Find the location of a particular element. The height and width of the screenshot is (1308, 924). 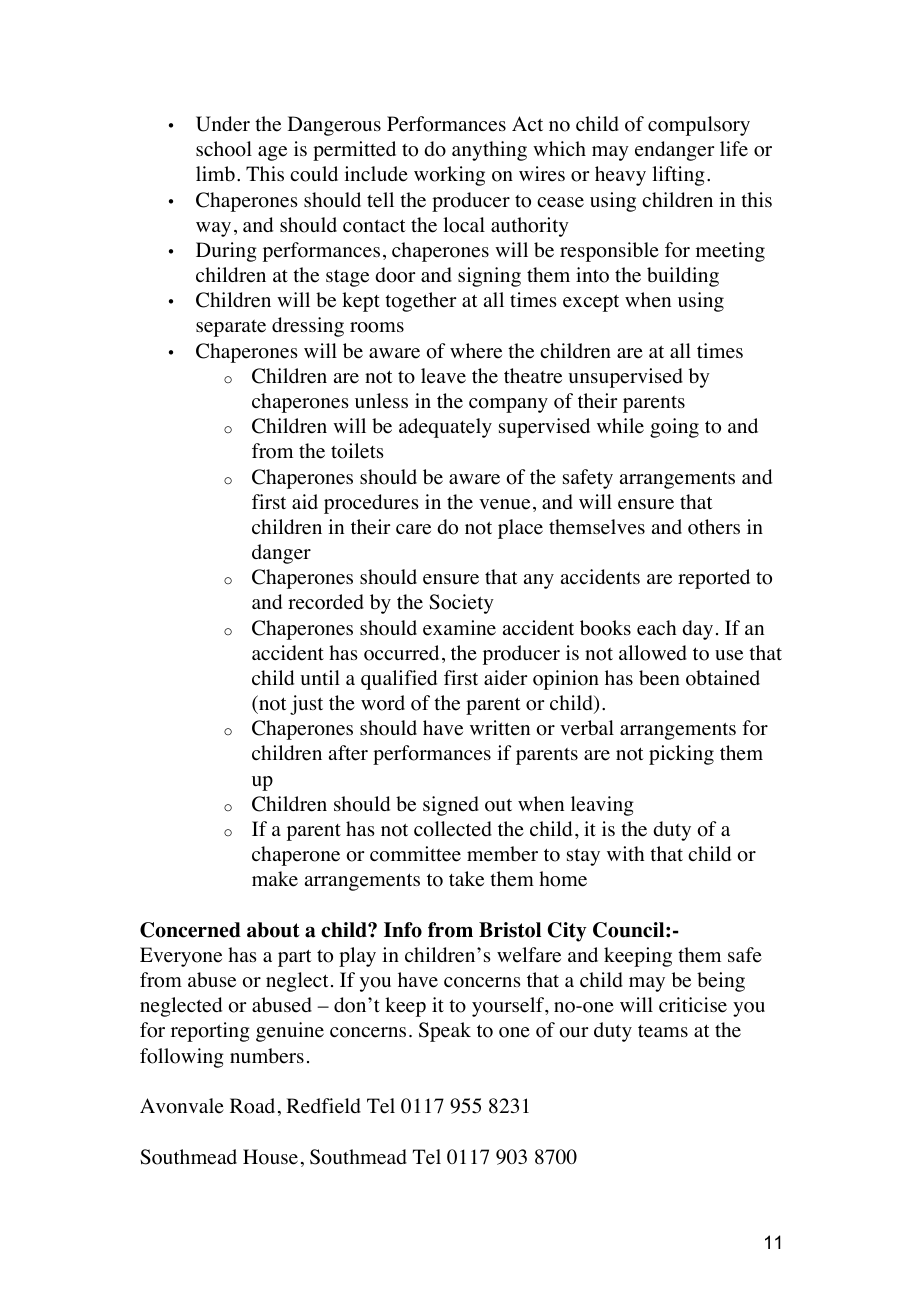

signed is located at coordinates (451, 806).
